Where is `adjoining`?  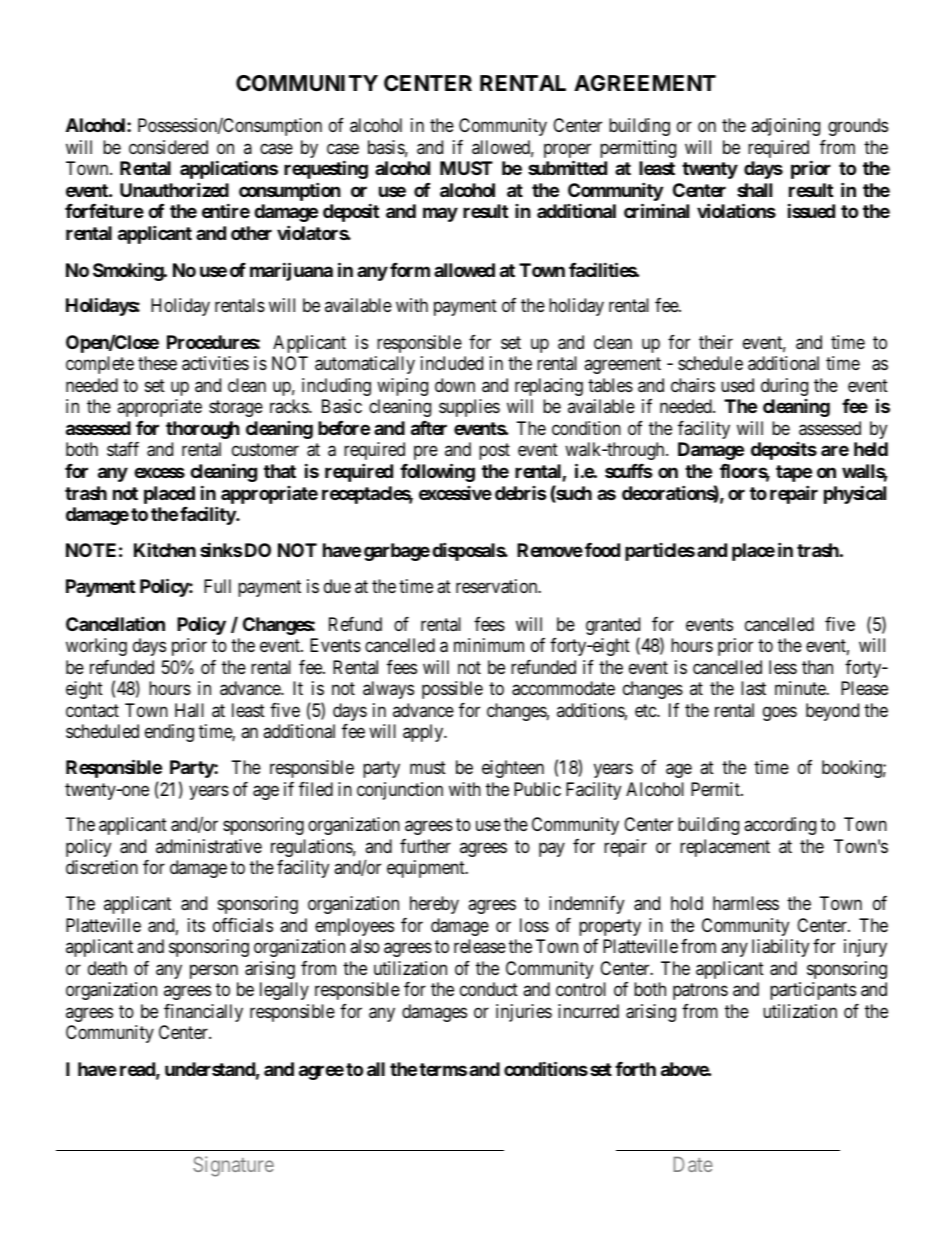 adjoining is located at coordinates (785, 127).
